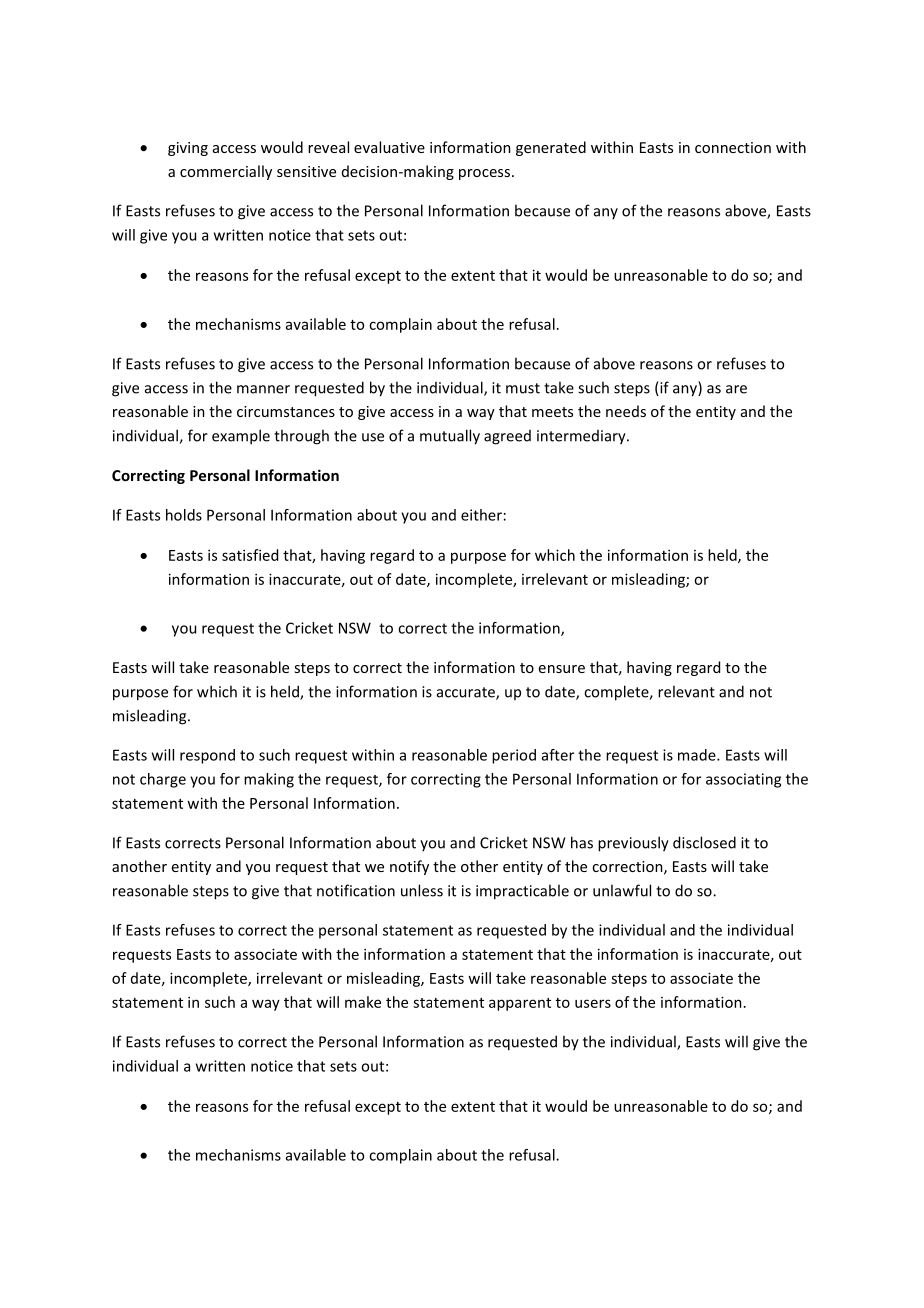  I want to click on must, so click(523, 388).
